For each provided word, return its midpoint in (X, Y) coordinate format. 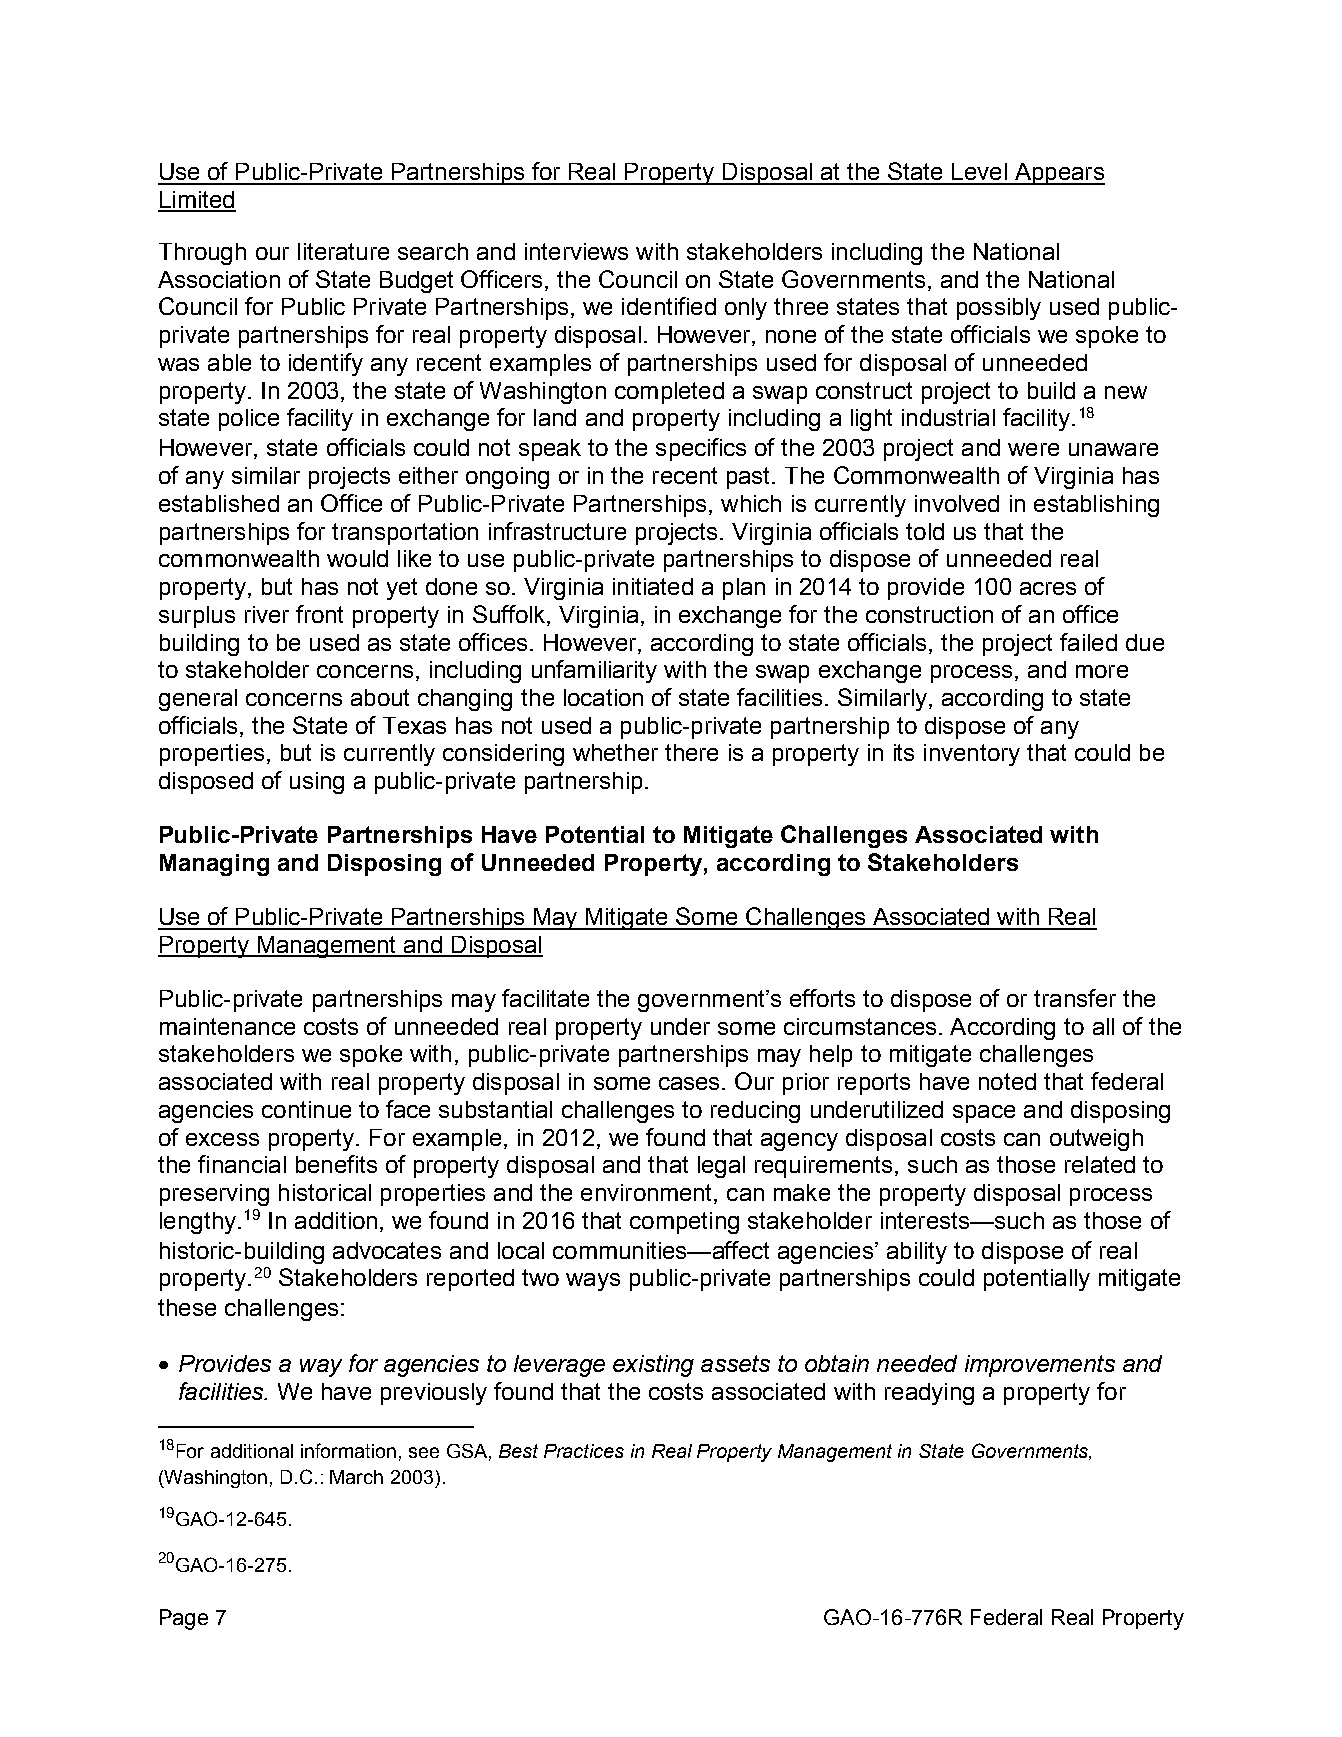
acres (1048, 588)
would (357, 558)
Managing (214, 865)
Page (184, 1619)
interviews (576, 251)
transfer (1075, 998)
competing (684, 1223)
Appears (1058, 174)
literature (343, 251)
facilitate (545, 998)
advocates (387, 1250)
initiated (653, 586)
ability (917, 1253)
